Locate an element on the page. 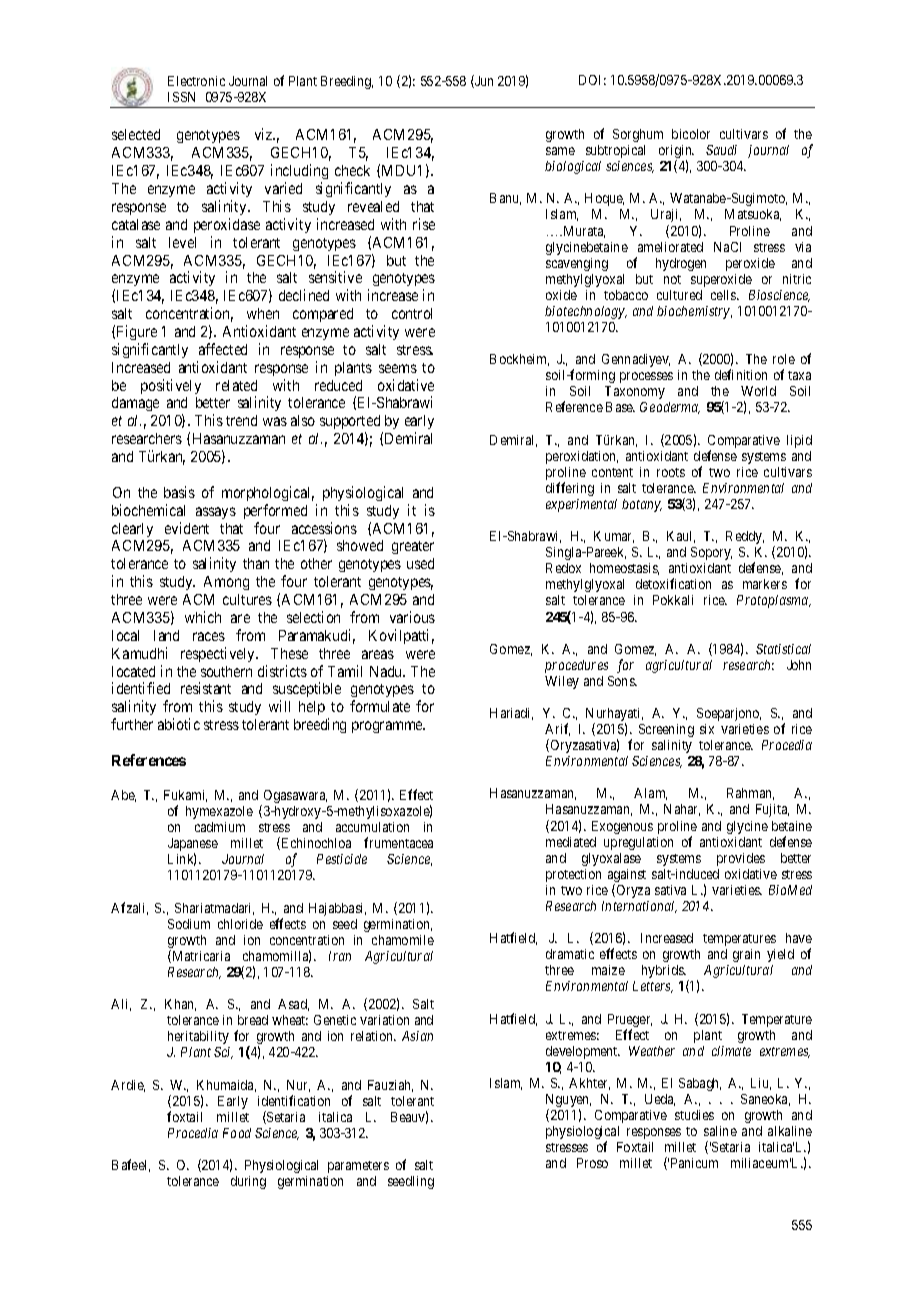 The height and width of the page is (1308, 924). differing is located at coordinates (570, 489).
